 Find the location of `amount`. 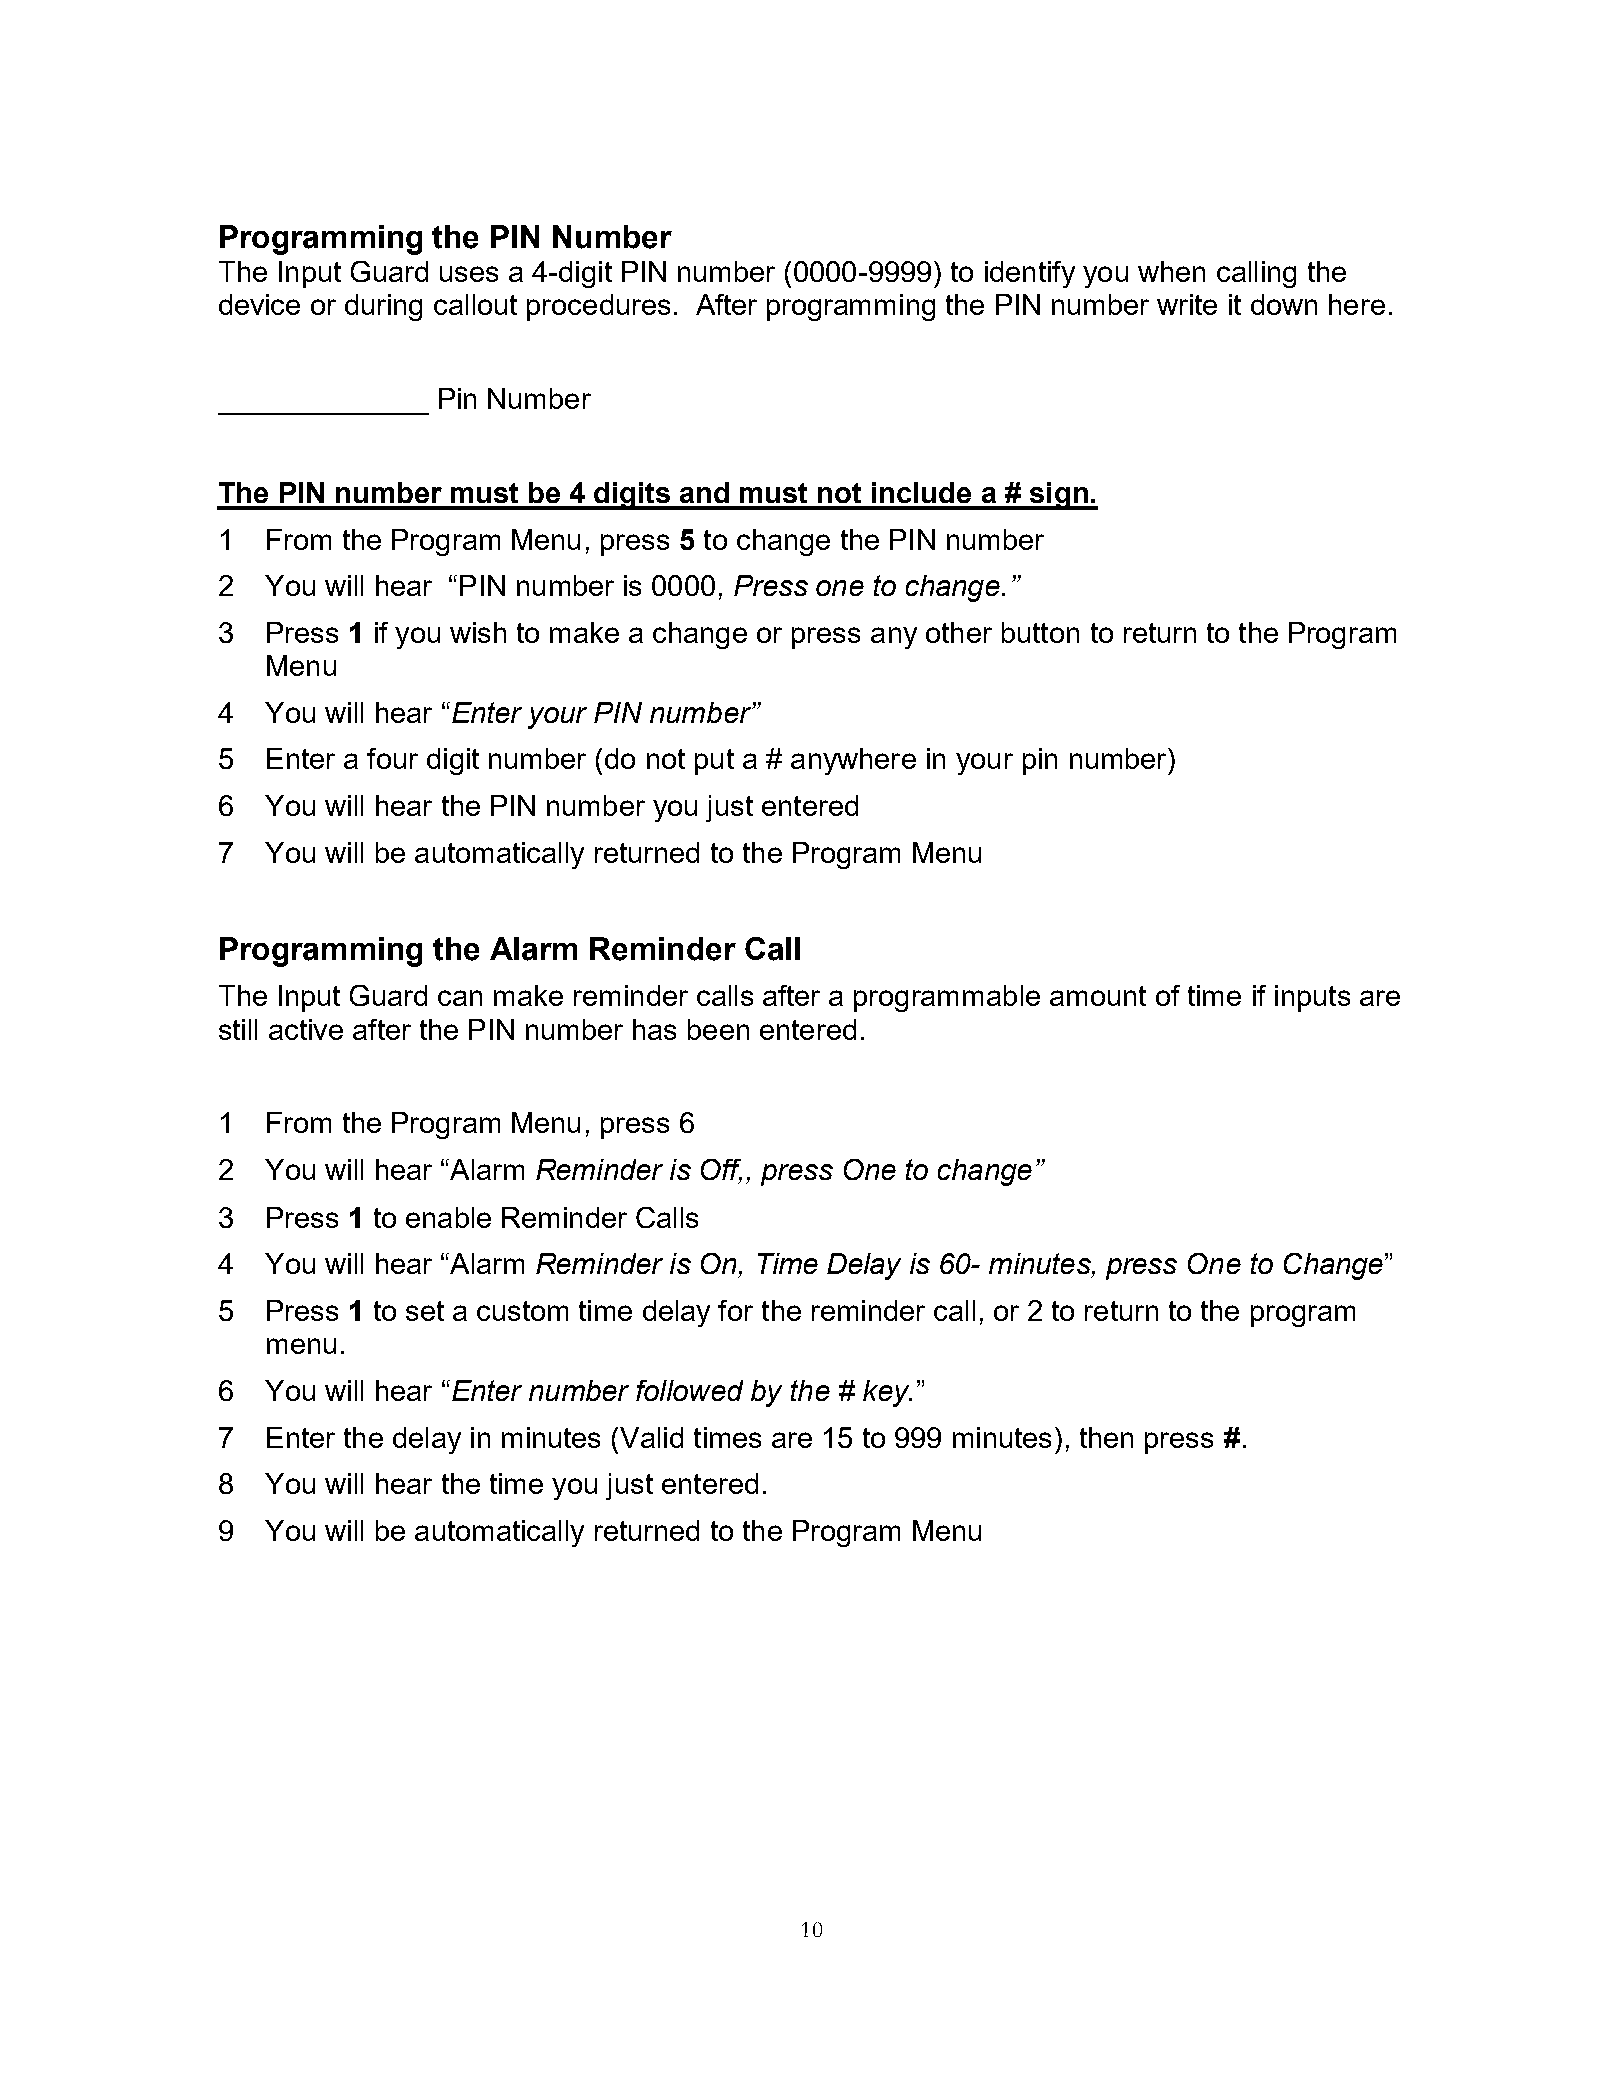

amount is located at coordinates (1098, 996).
